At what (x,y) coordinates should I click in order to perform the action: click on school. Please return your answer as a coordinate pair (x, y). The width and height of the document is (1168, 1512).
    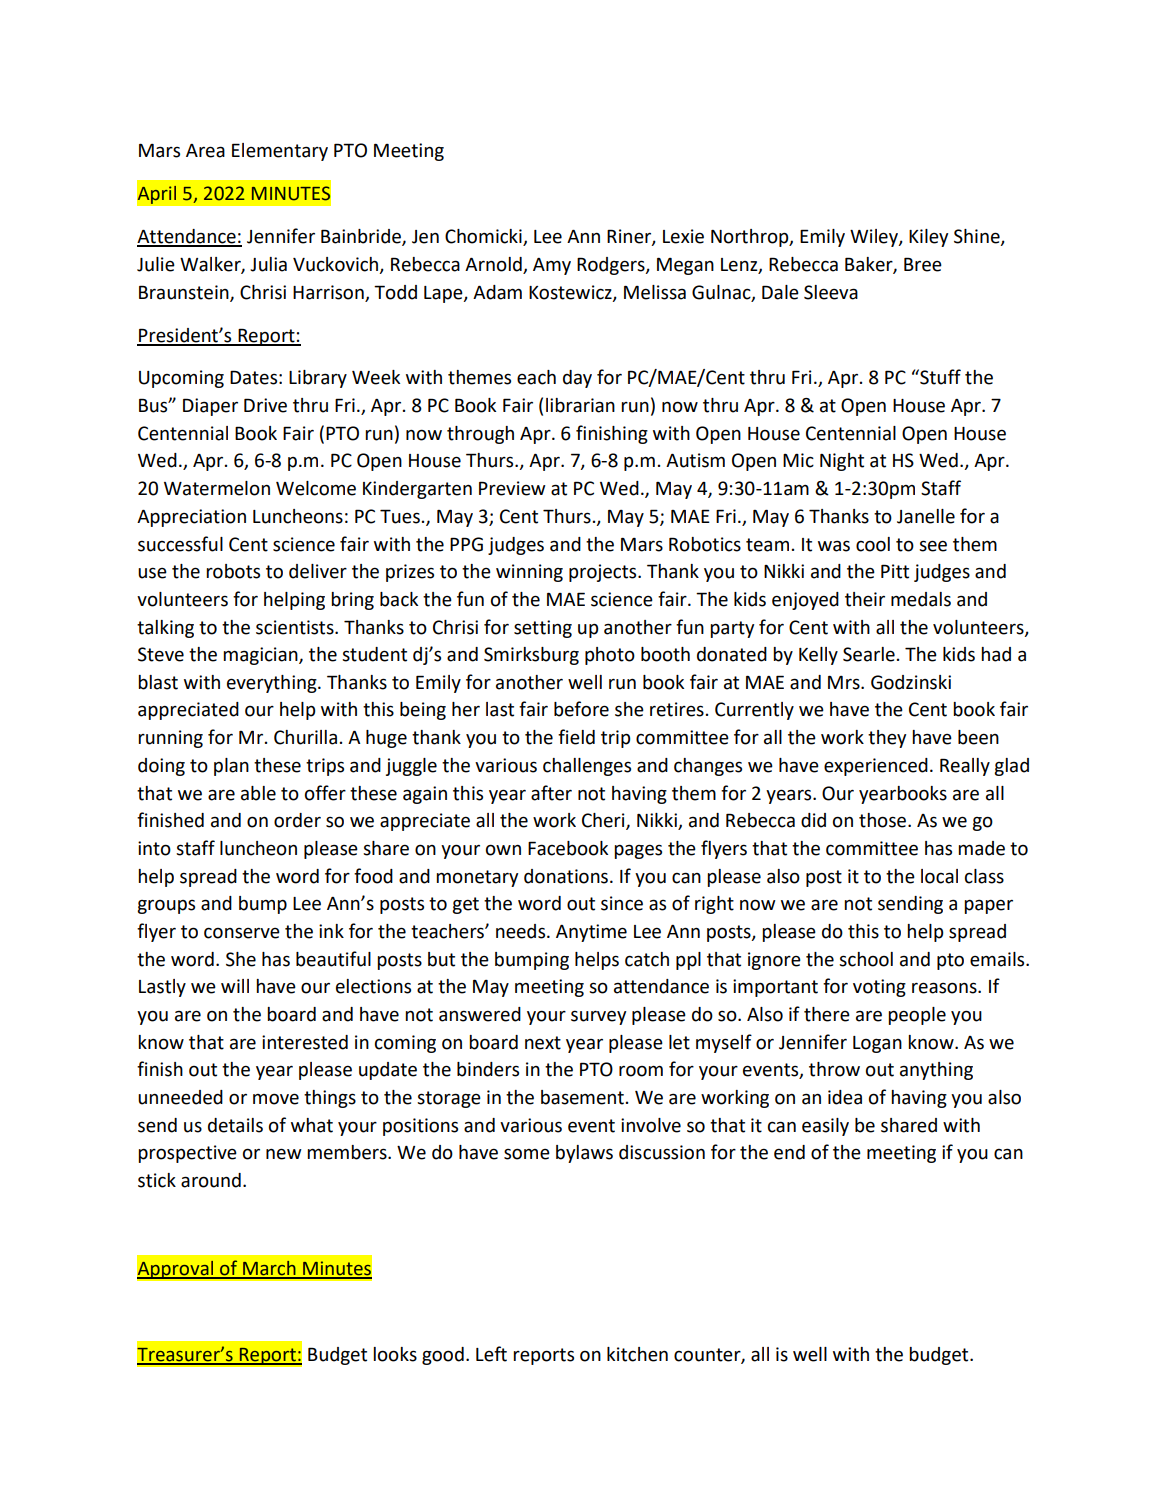
    Looking at the image, I should click on (866, 959).
